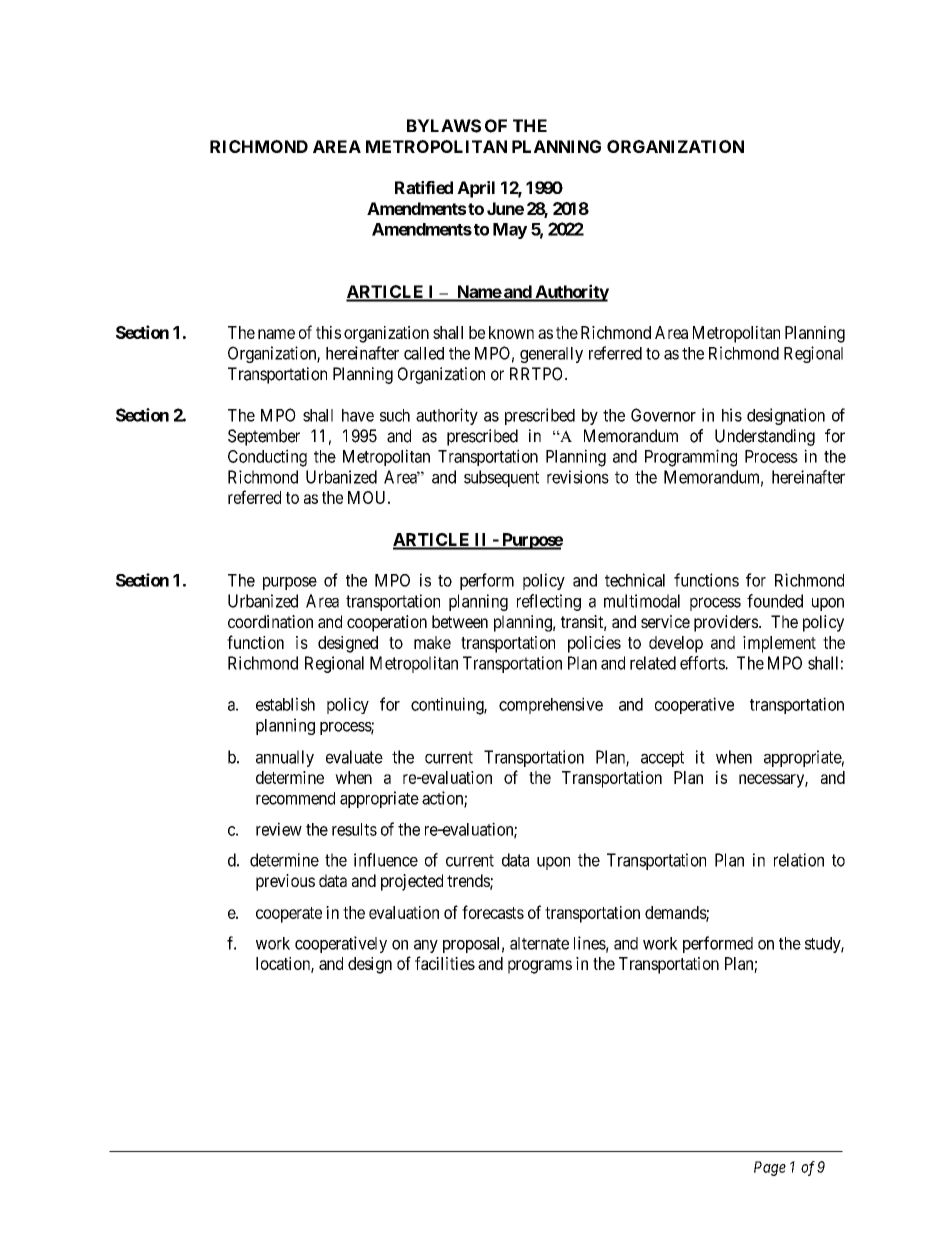 The width and height of the screenshot is (952, 1233). I want to click on results, so click(354, 829).
